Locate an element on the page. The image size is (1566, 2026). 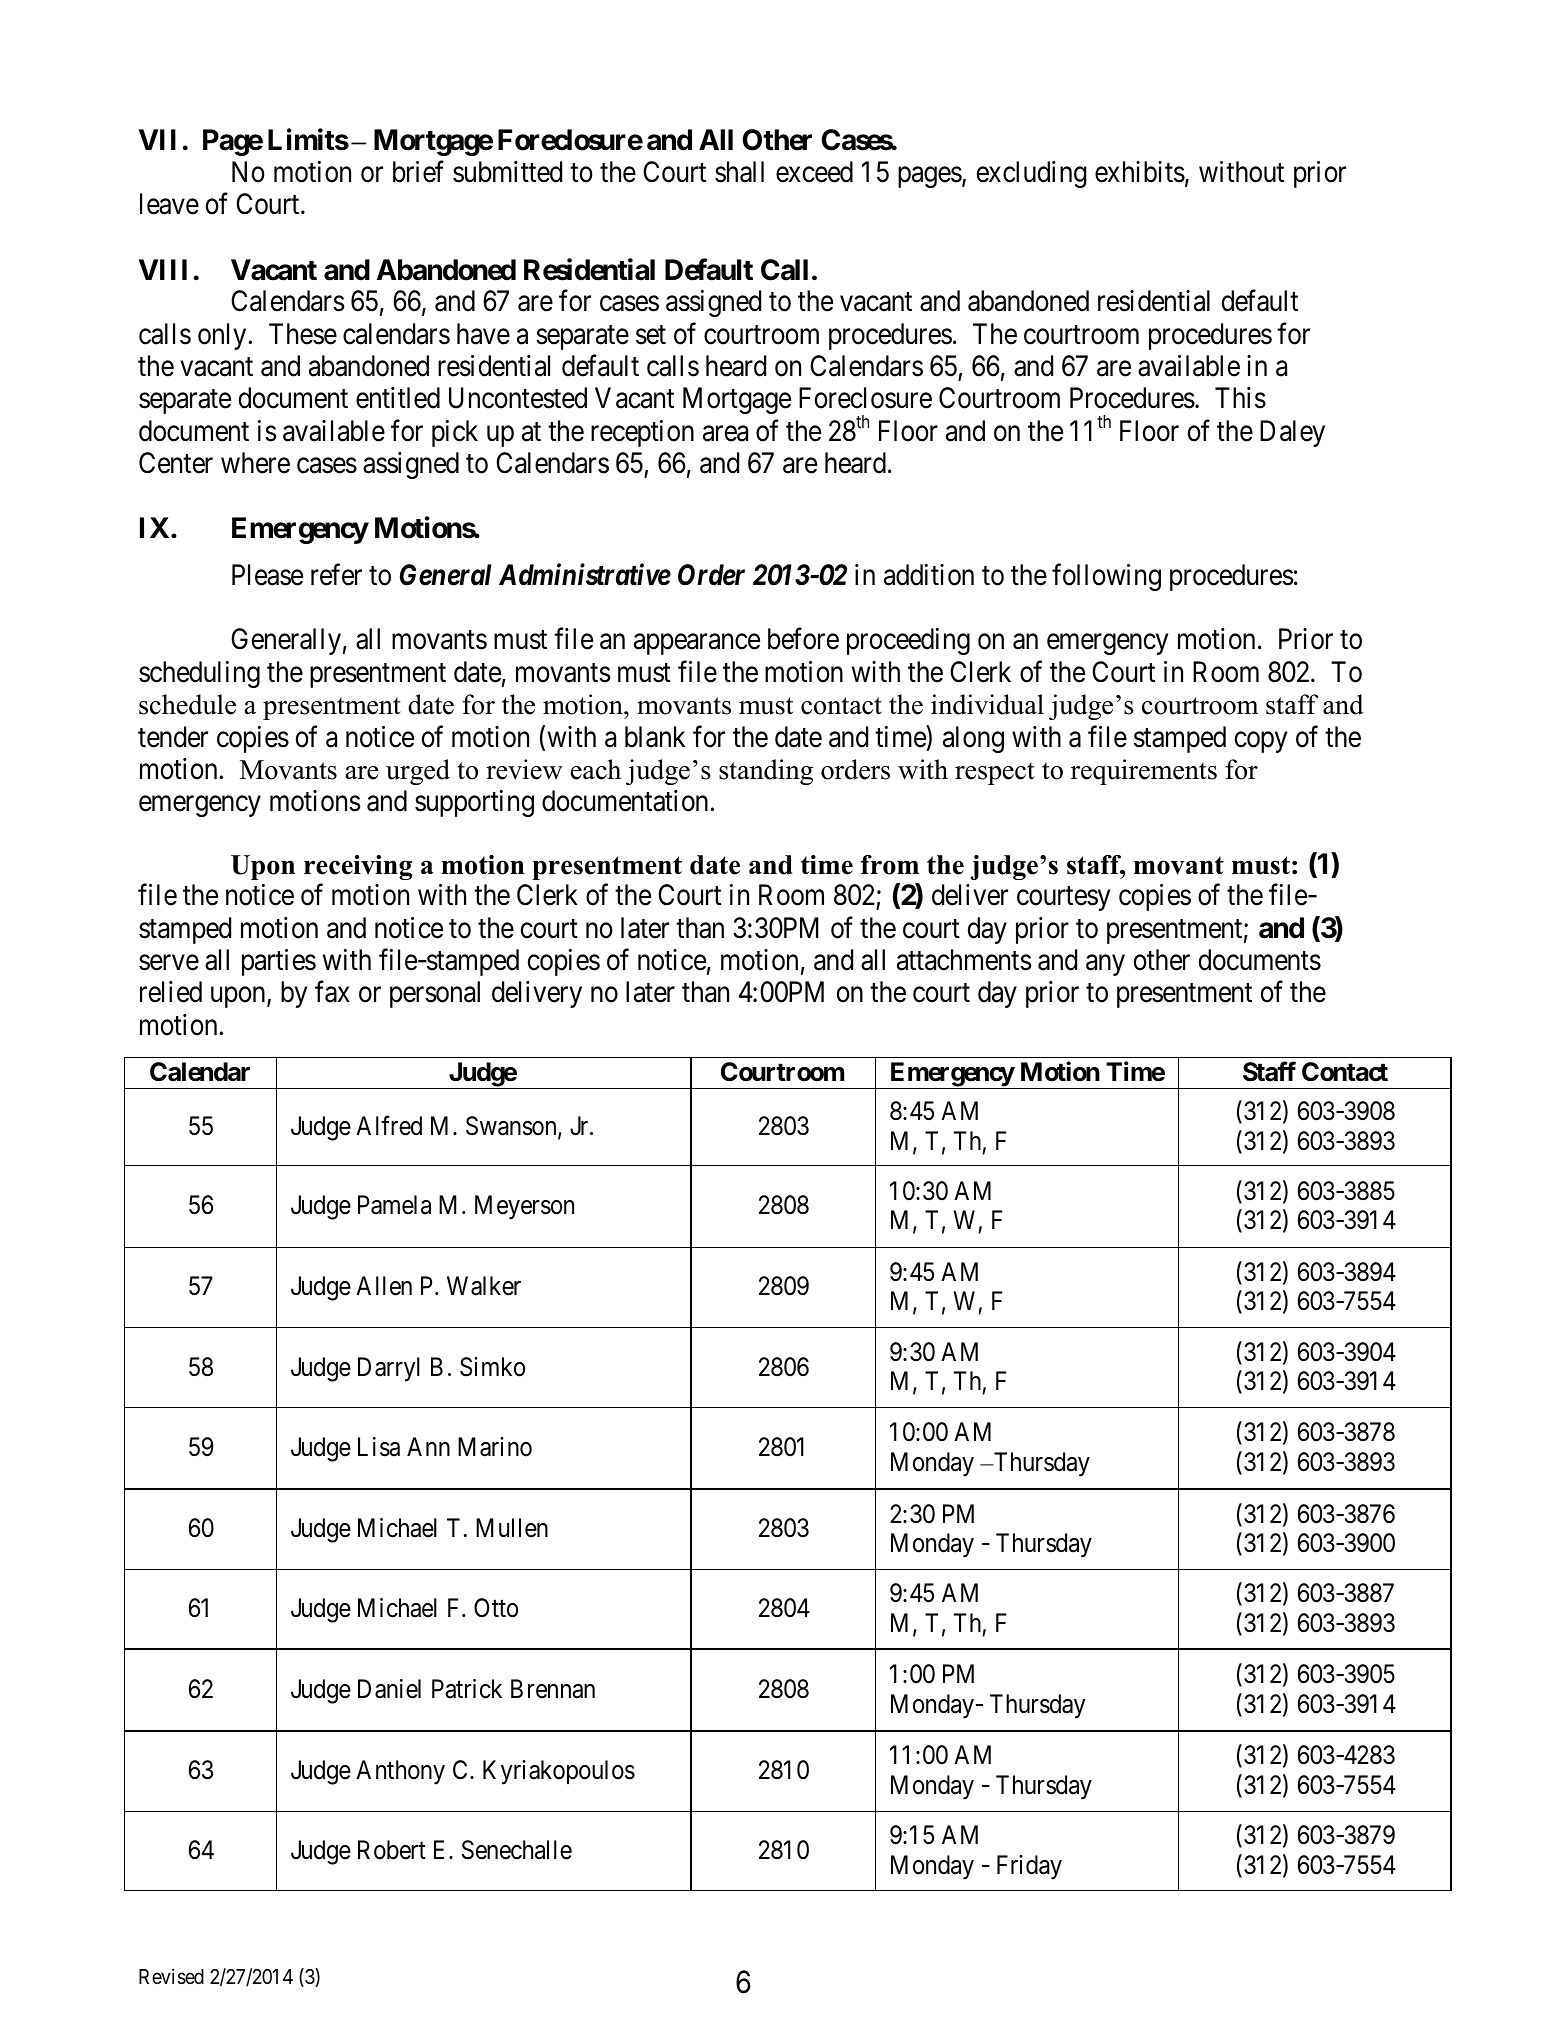
Robert is located at coordinates (392, 1850).
